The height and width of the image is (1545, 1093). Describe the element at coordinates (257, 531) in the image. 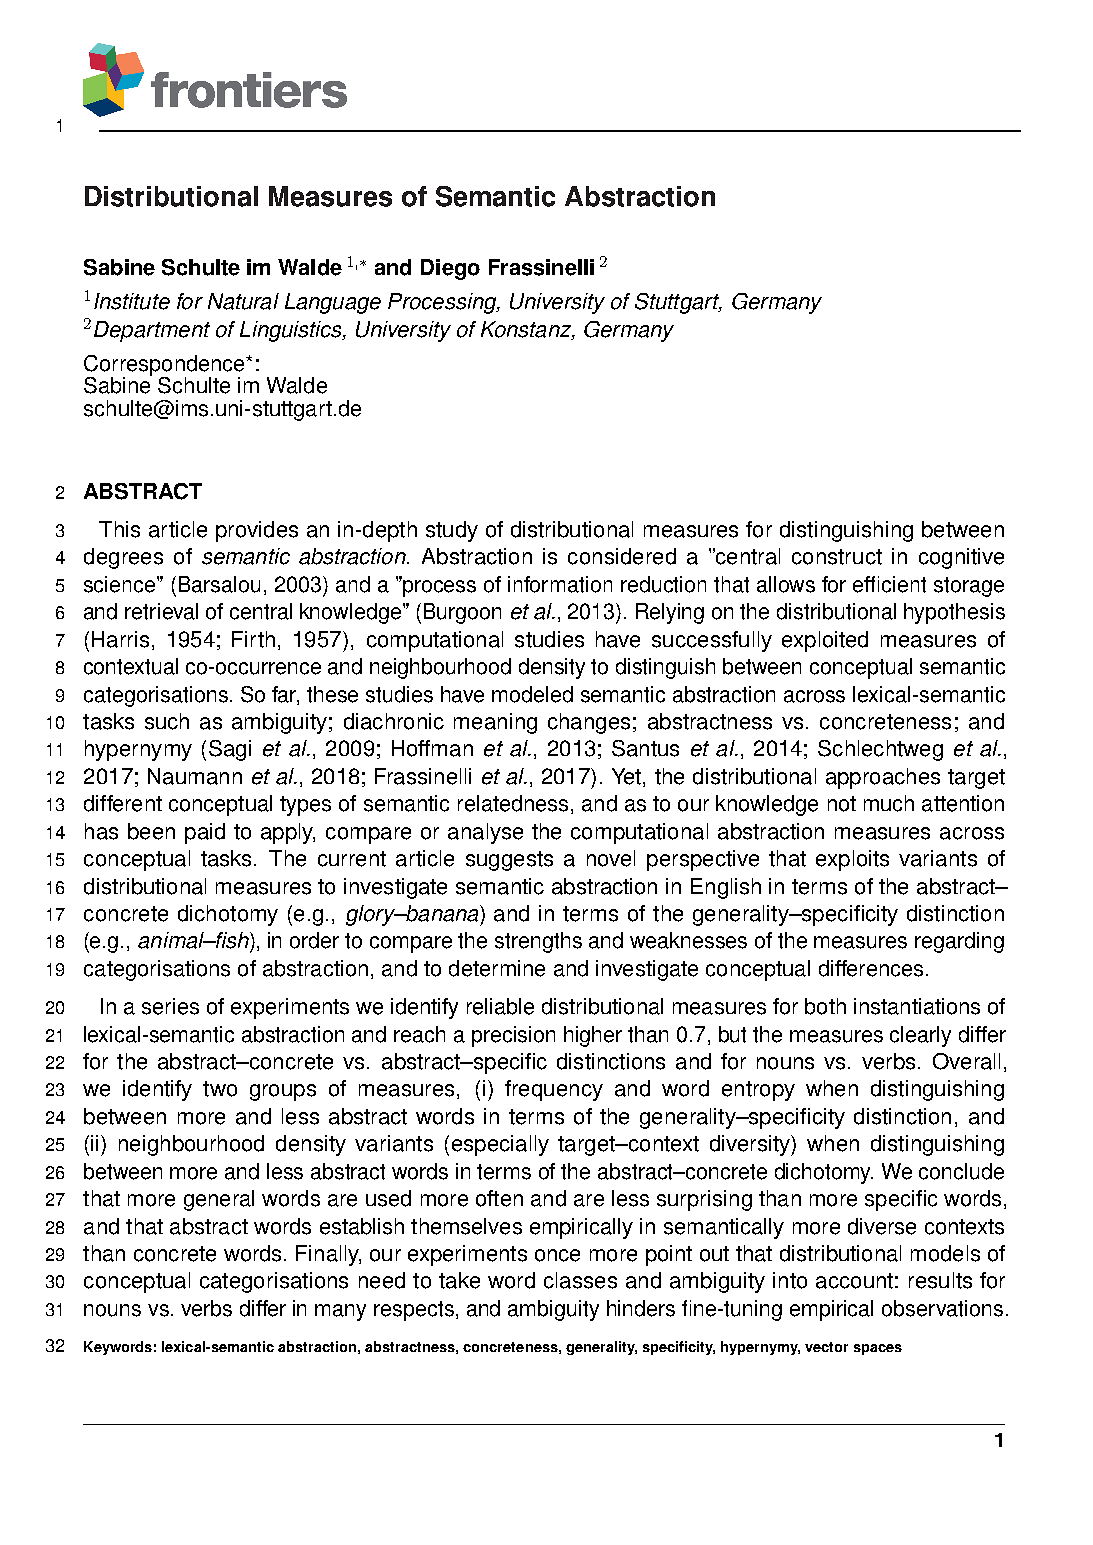

I see `provides` at that location.
